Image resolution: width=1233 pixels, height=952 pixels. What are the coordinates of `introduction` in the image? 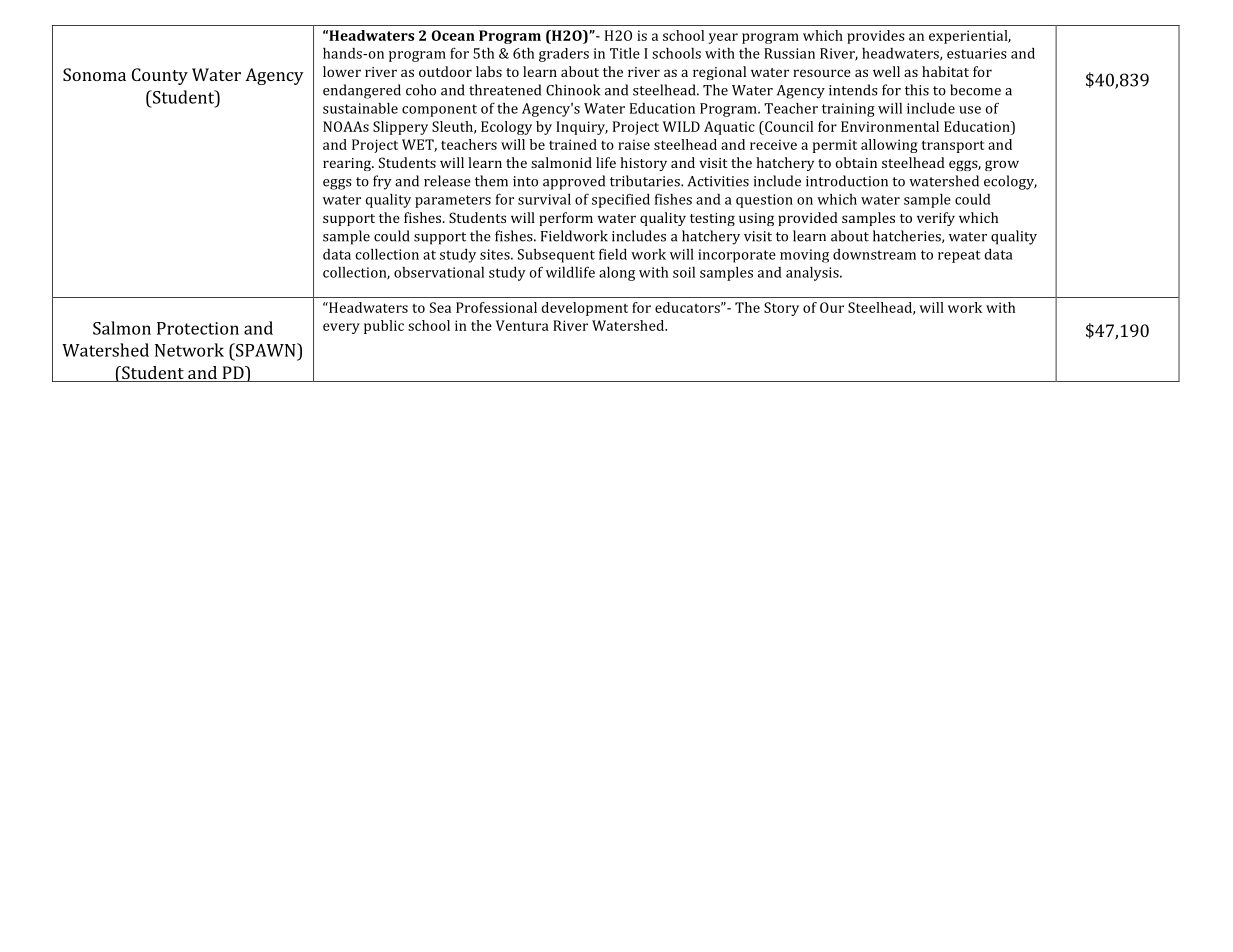 It's located at (847, 181).
